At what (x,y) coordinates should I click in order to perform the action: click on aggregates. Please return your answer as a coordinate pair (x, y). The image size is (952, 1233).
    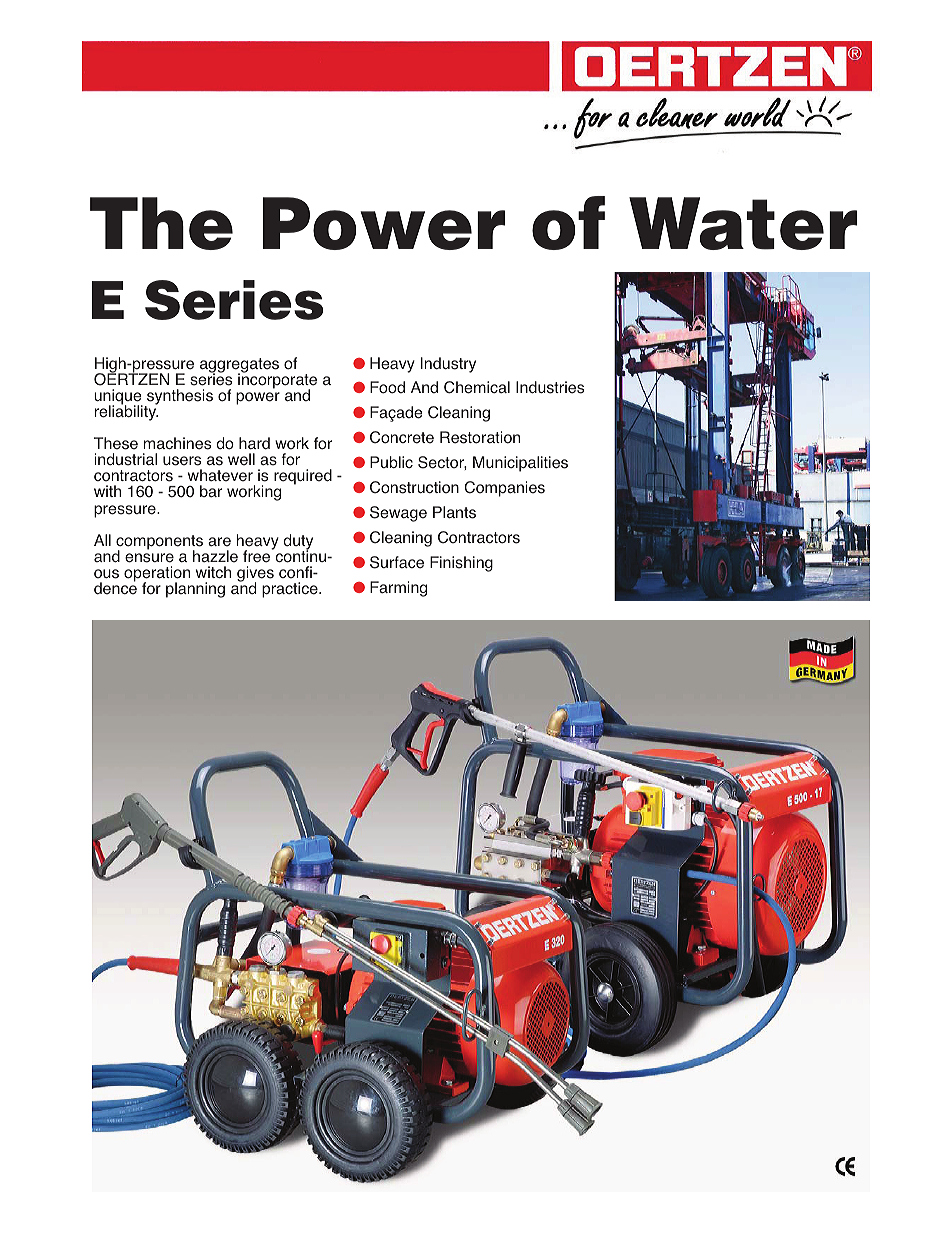
    Looking at the image, I should click on (239, 366).
